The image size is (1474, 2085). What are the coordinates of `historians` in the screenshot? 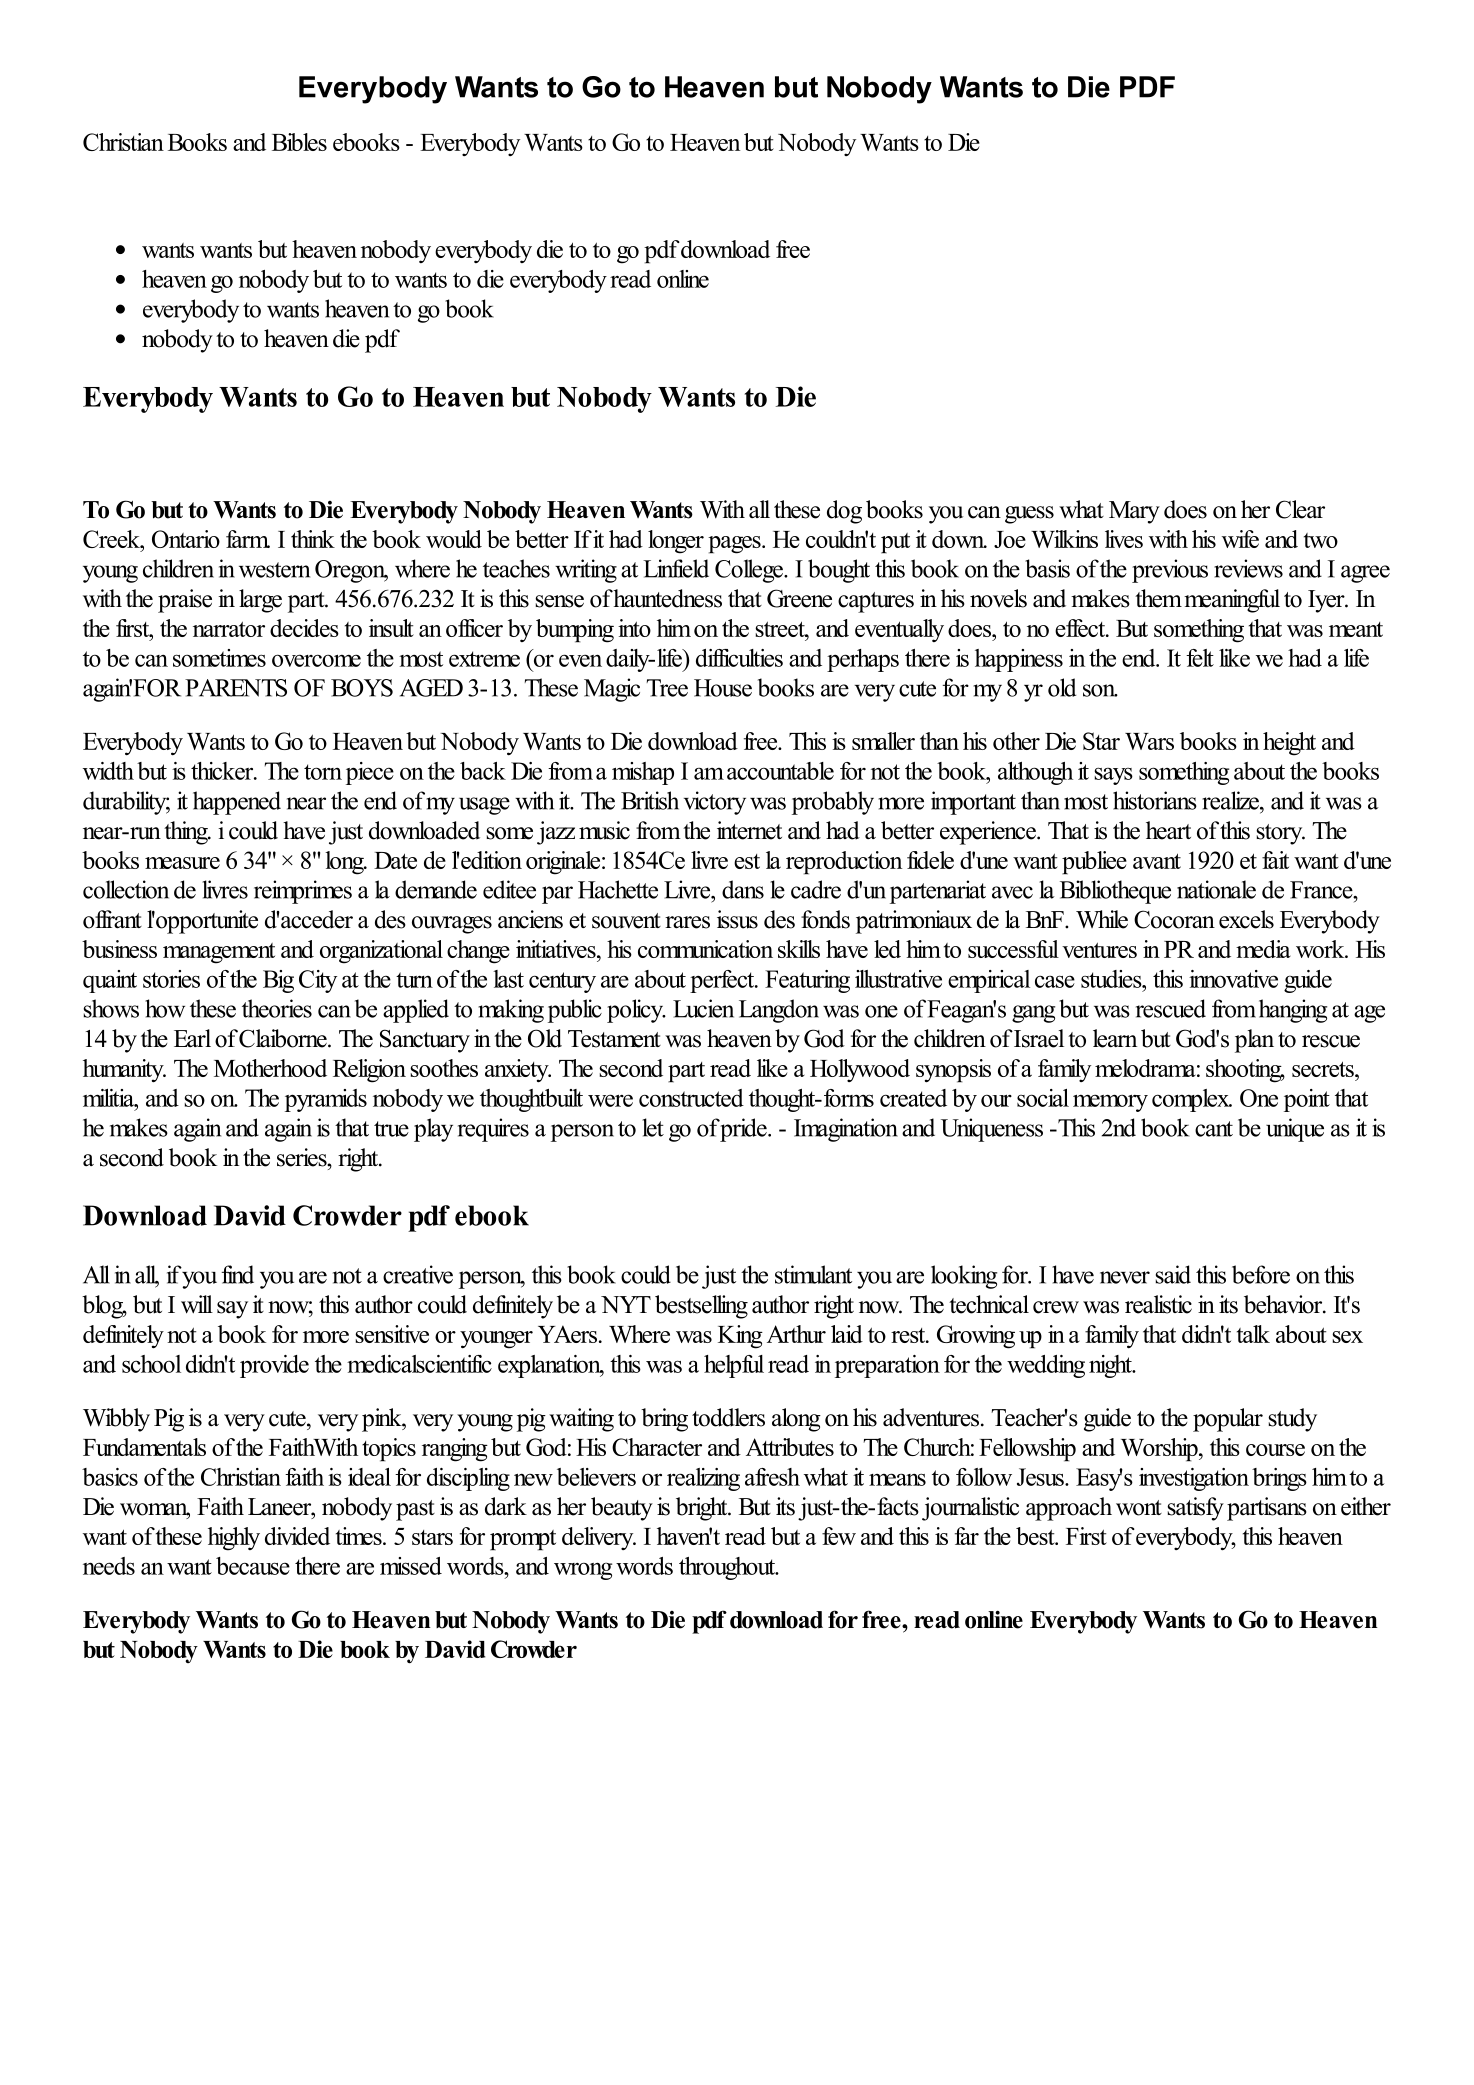 It's located at (1155, 800).
